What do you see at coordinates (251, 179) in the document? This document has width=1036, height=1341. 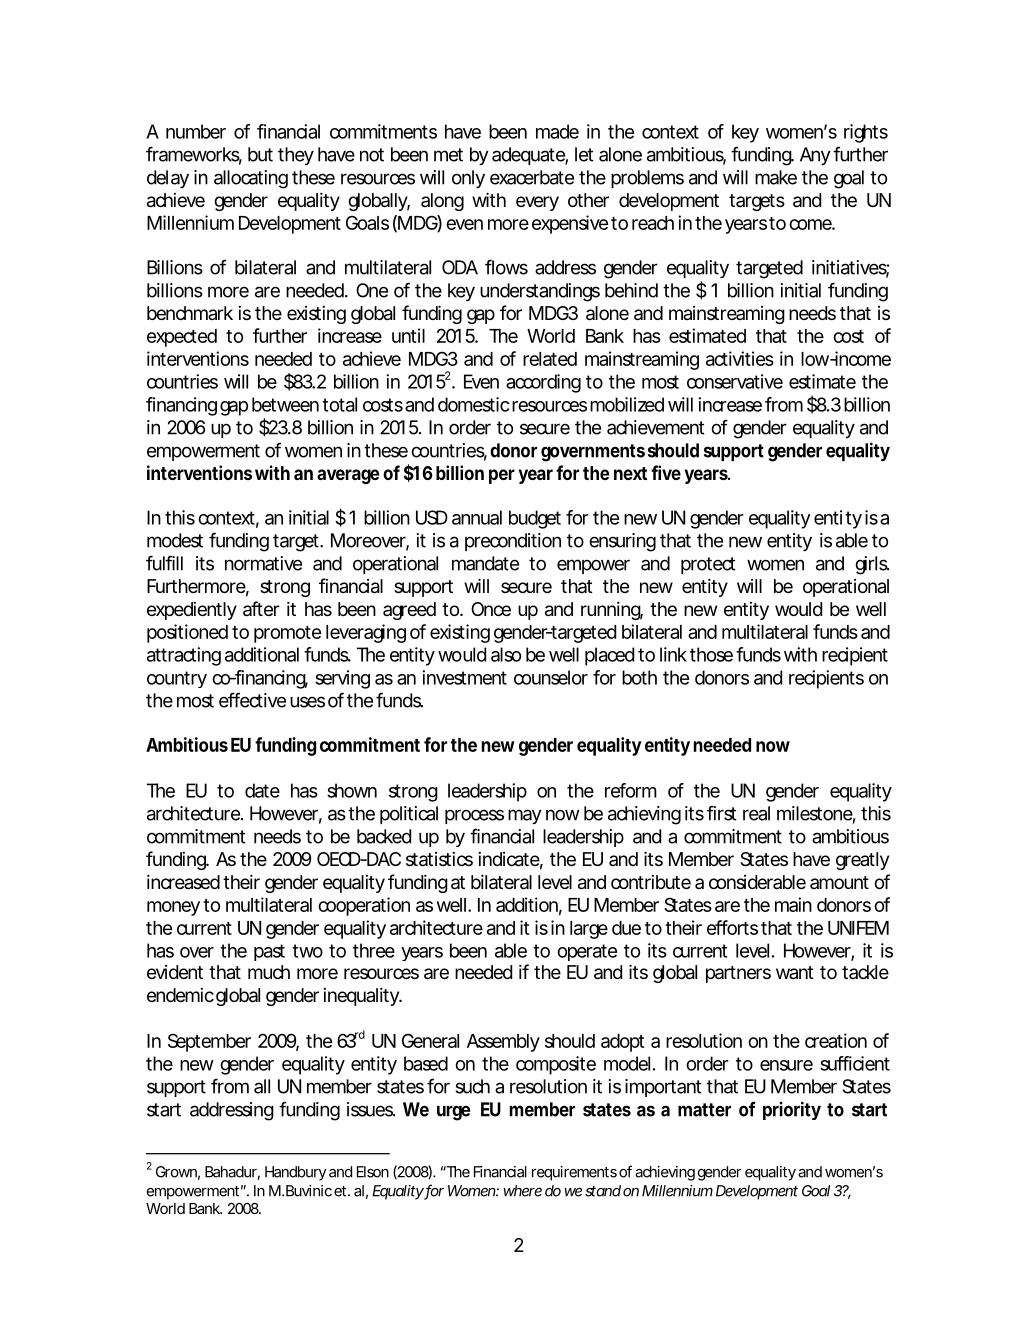 I see `allocating` at bounding box center [251, 179].
